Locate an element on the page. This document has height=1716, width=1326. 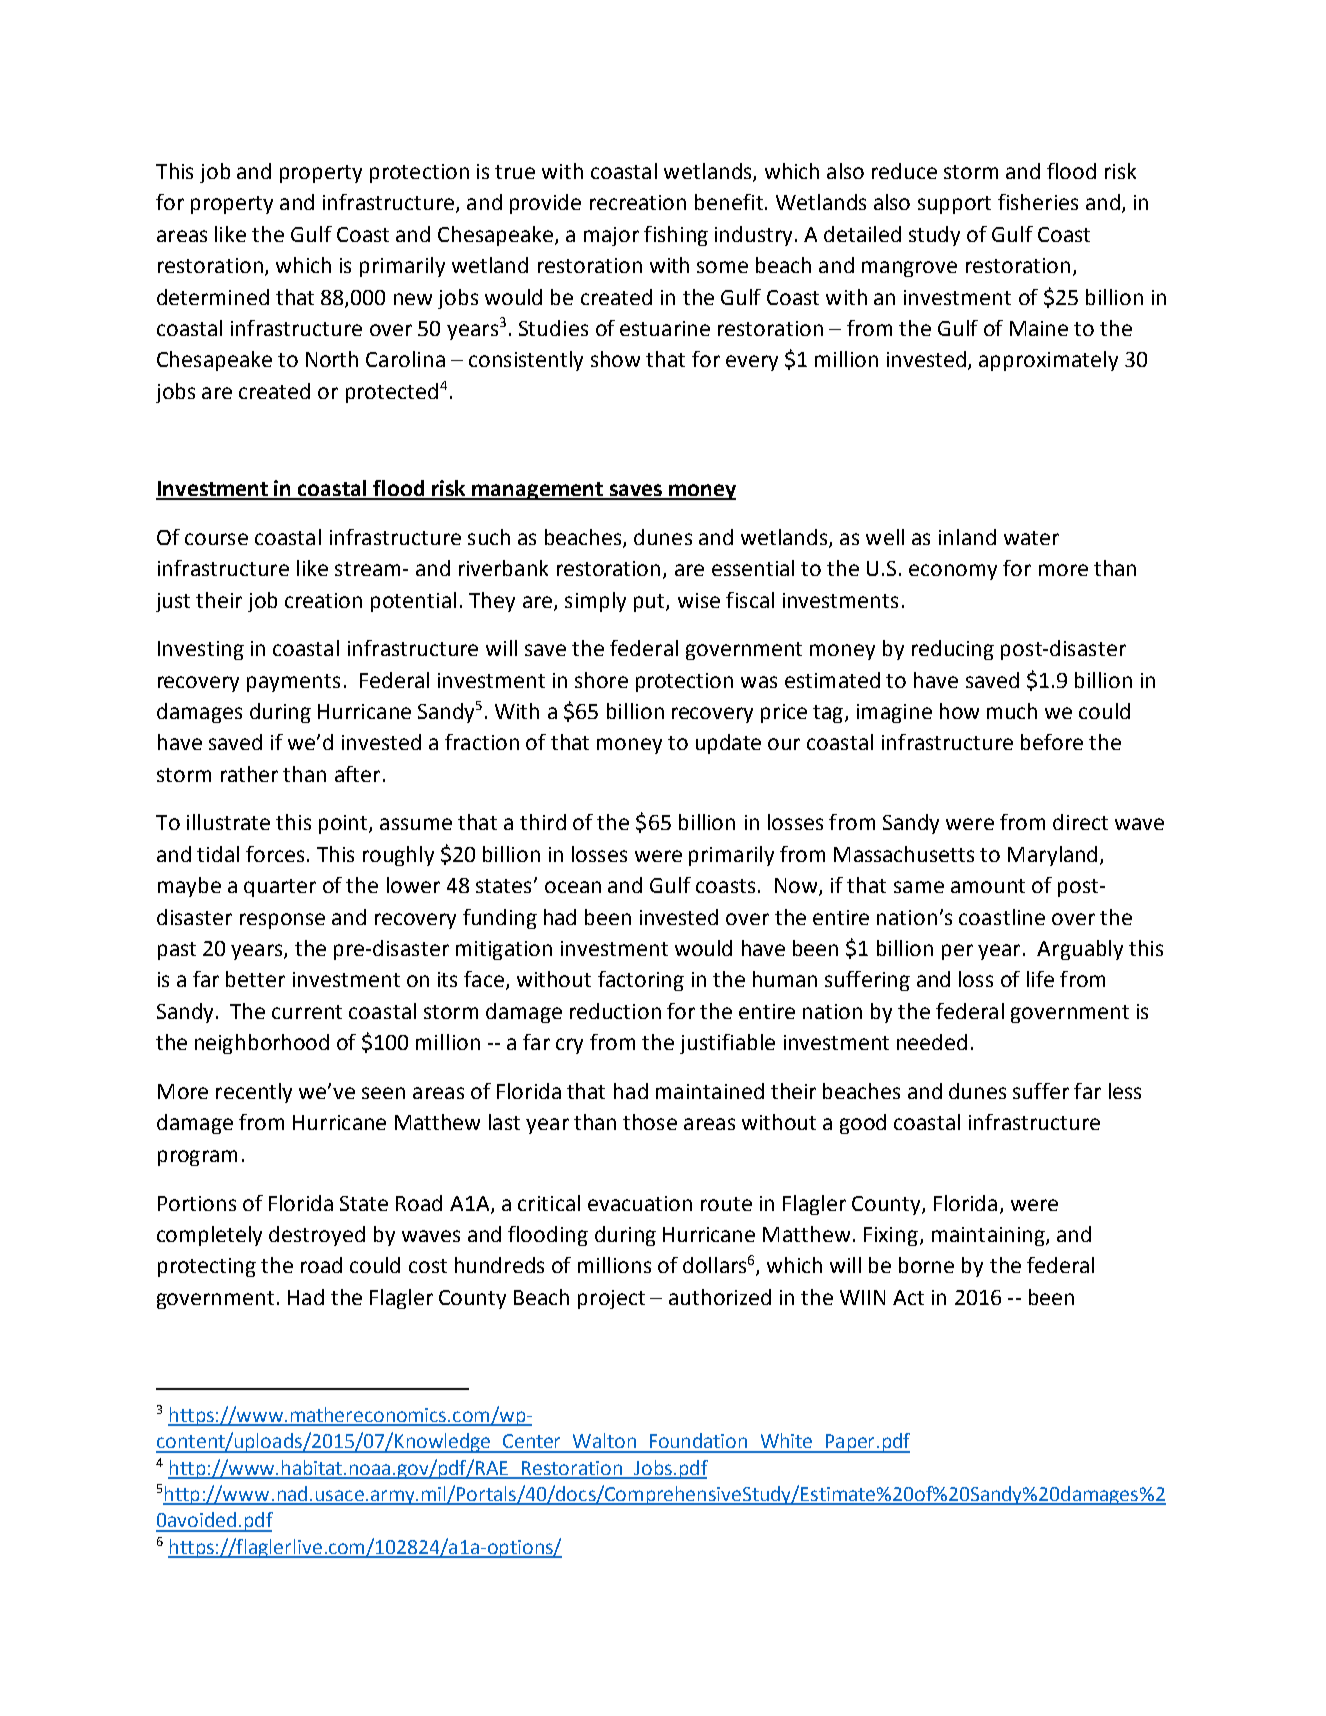
life is located at coordinates (1040, 979).
